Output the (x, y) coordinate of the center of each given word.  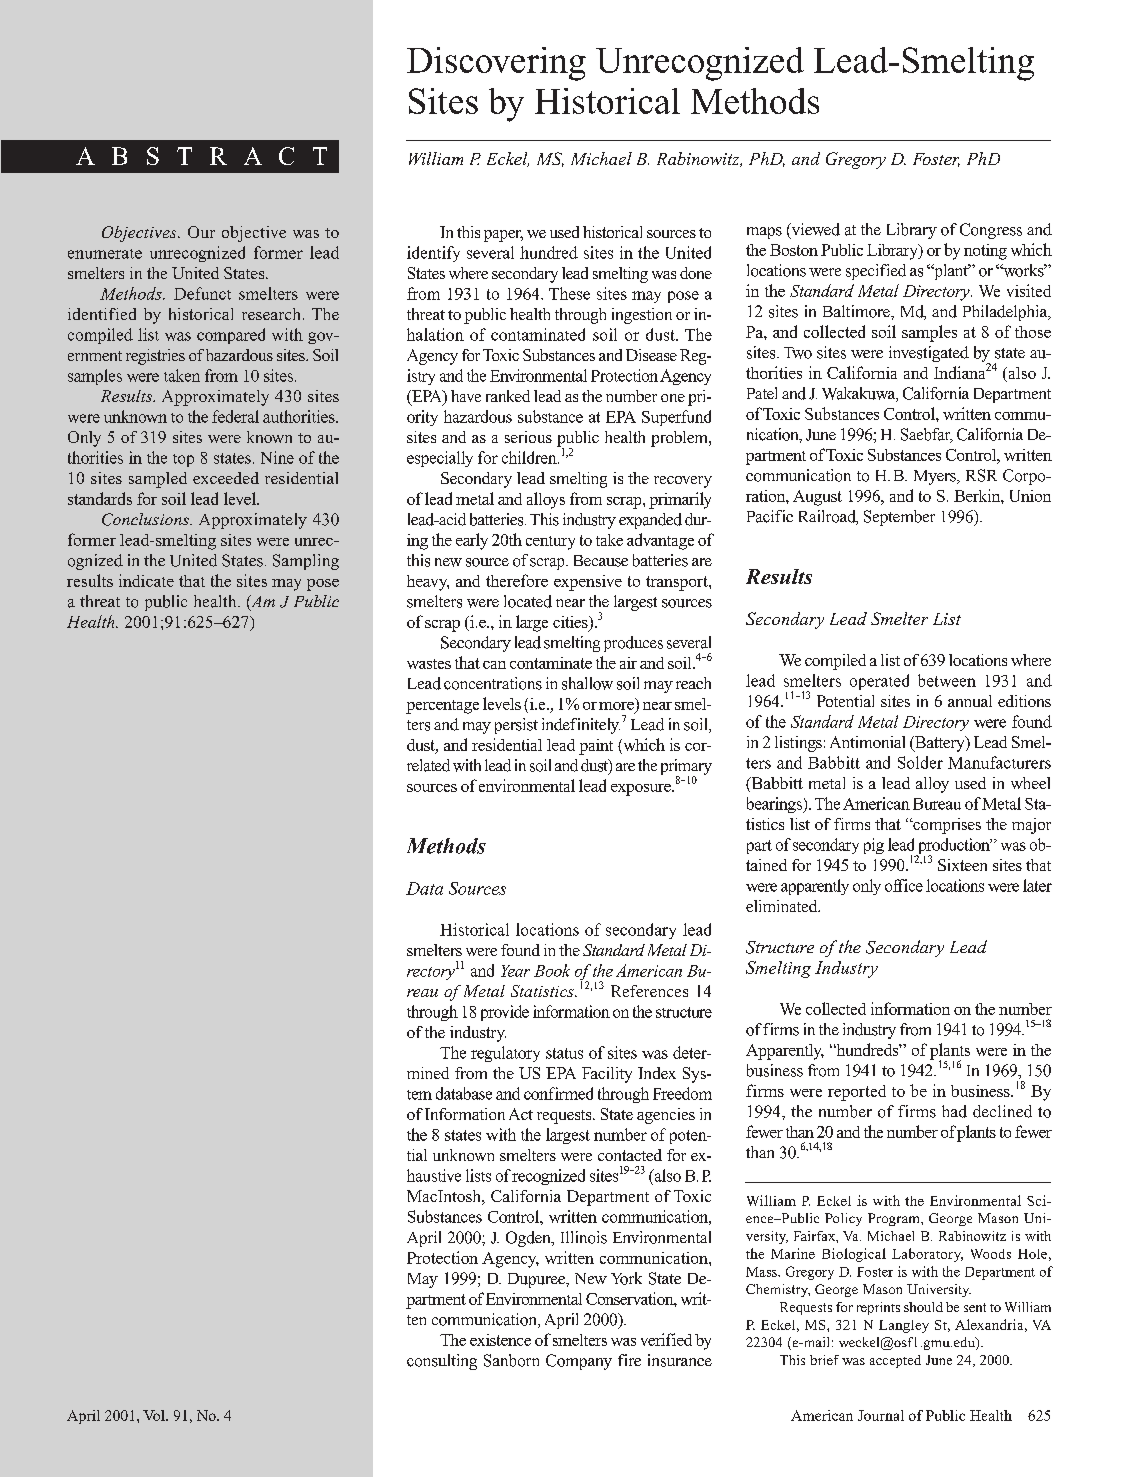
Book (552, 970)
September (899, 518)
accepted (895, 1361)
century (550, 543)
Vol (155, 1415)
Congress (991, 231)
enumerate (105, 254)
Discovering (496, 64)
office (904, 885)
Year (515, 971)
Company (579, 1362)
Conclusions (146, 519)
